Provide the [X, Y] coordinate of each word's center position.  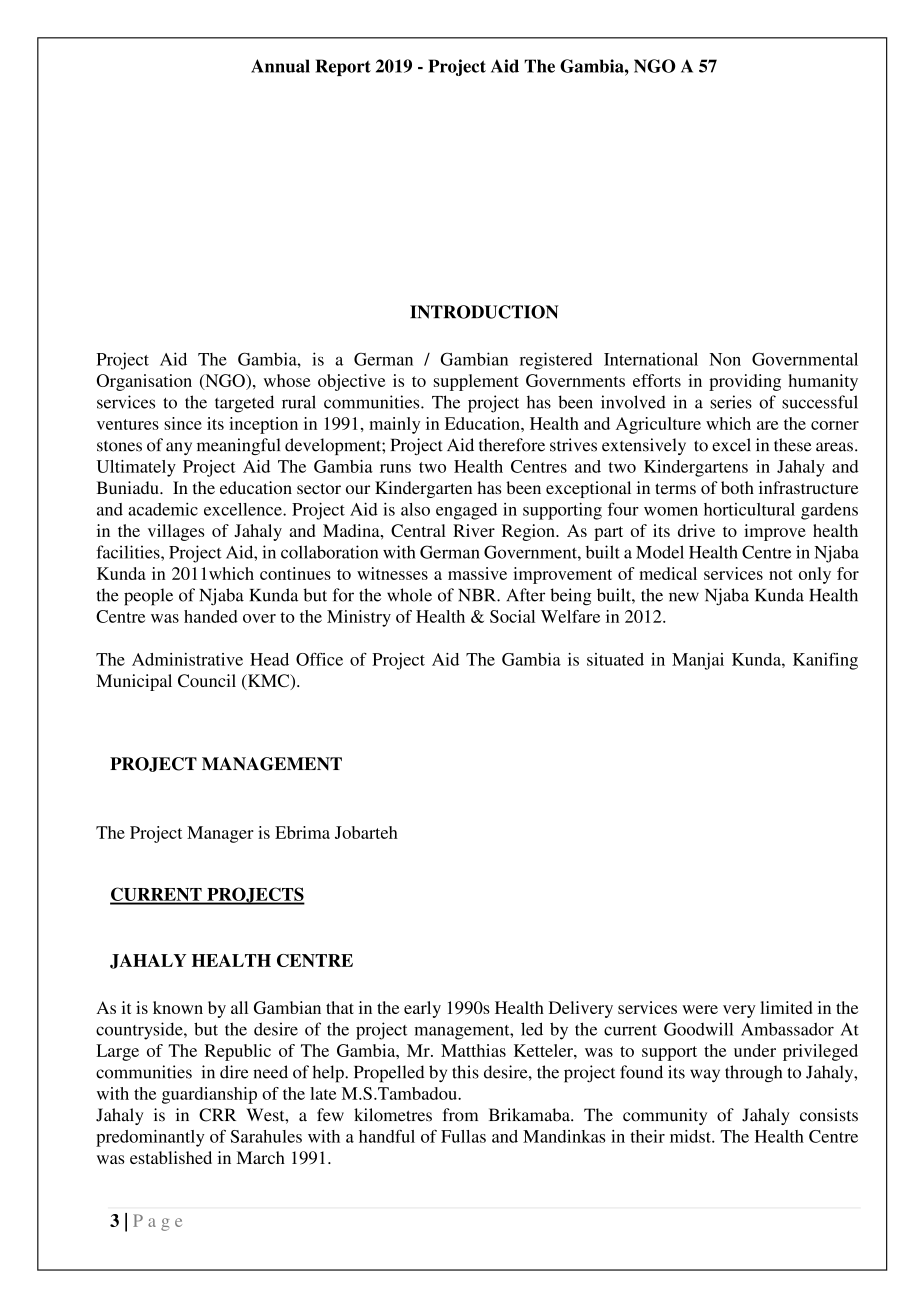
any [179, 448]
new [684, 597]
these [793, 445]
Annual [280, 66]
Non [725, 359]
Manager [220, 834]
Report [343, 67]
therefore [512, 445]
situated [615, 659]
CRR [217, 1115]
